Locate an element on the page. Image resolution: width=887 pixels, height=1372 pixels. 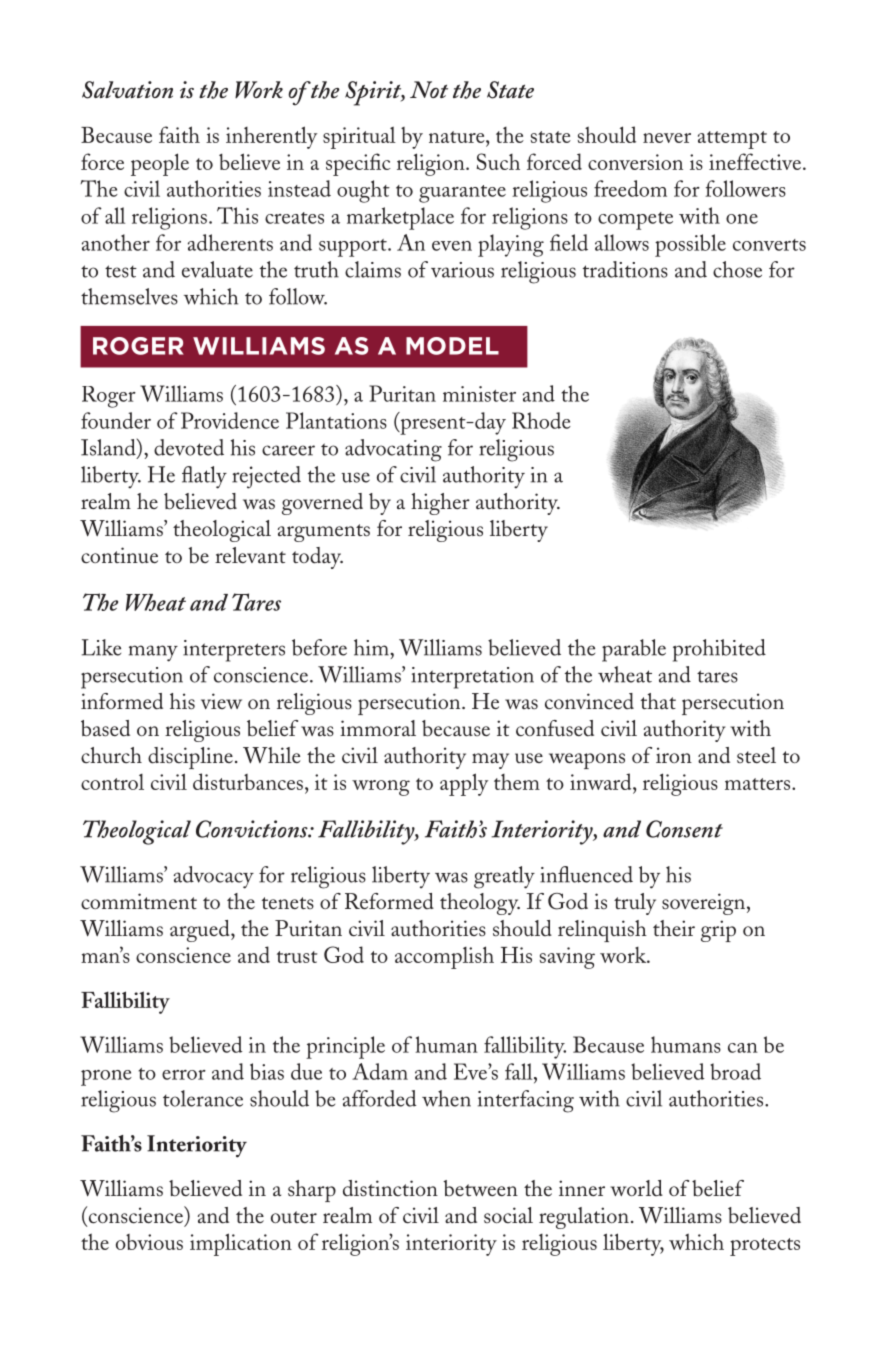
interpretation is located at coordinates (472, 678).
